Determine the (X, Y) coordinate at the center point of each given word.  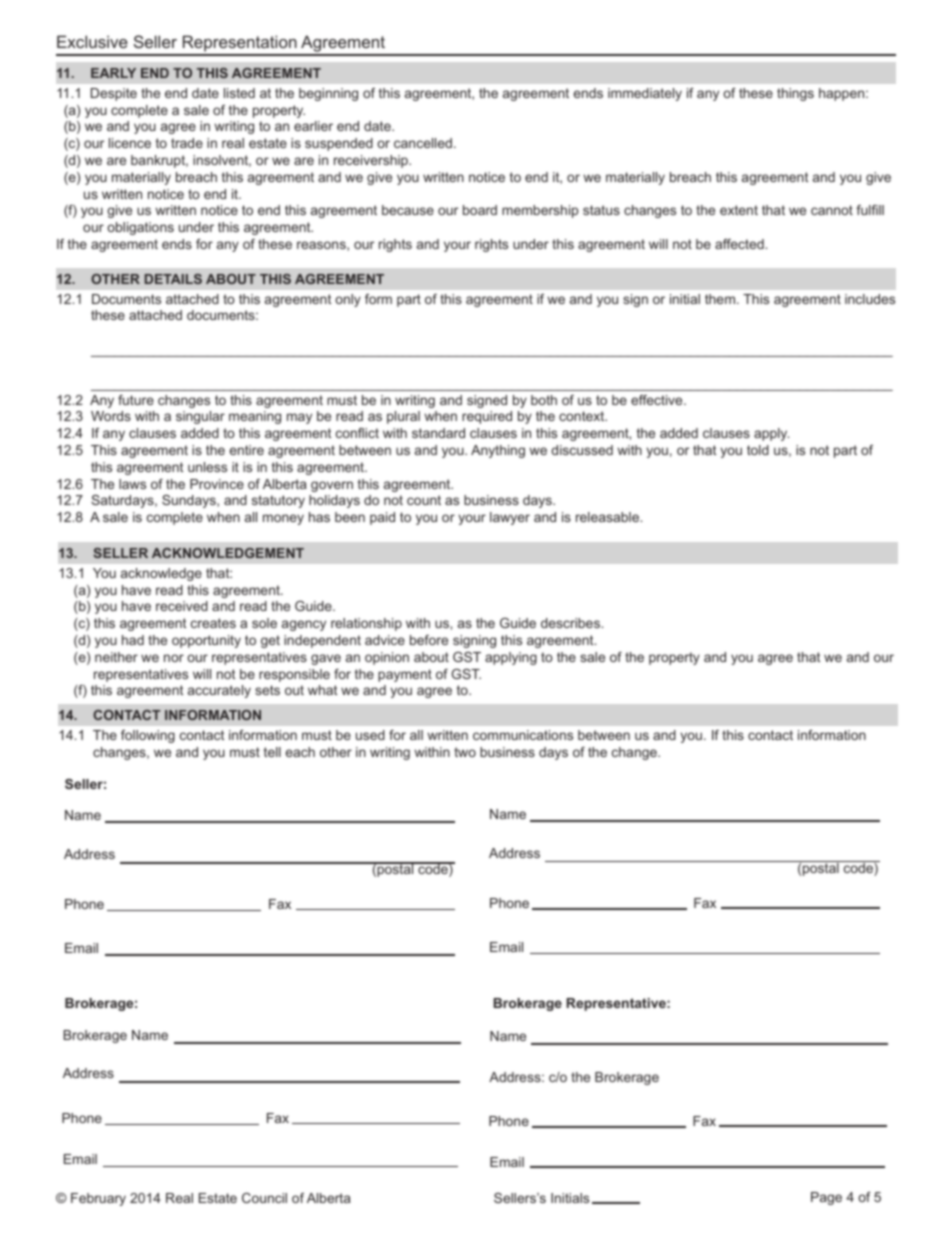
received (182, 606)
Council (264, 1198)
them (720, 299)
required (487, 417)
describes (571, 623)
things (795, 94)
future (136, 400)
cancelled (423, 143)
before (429, 640)
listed (239, 93)
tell (272, 752)
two (465, 752)
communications (523, 735)
